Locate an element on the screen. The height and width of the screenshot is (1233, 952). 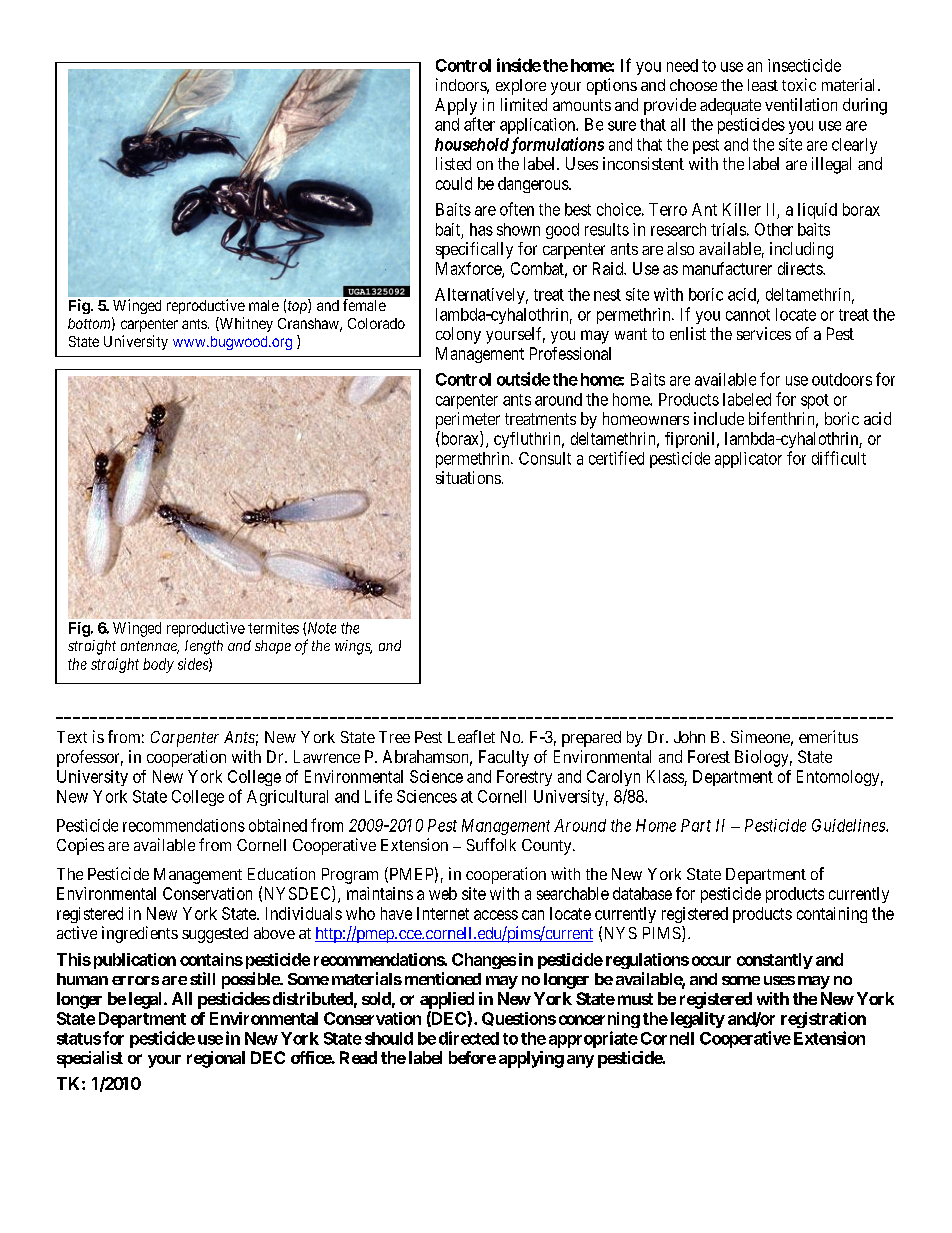
body is located at coordinates (158, 665).
